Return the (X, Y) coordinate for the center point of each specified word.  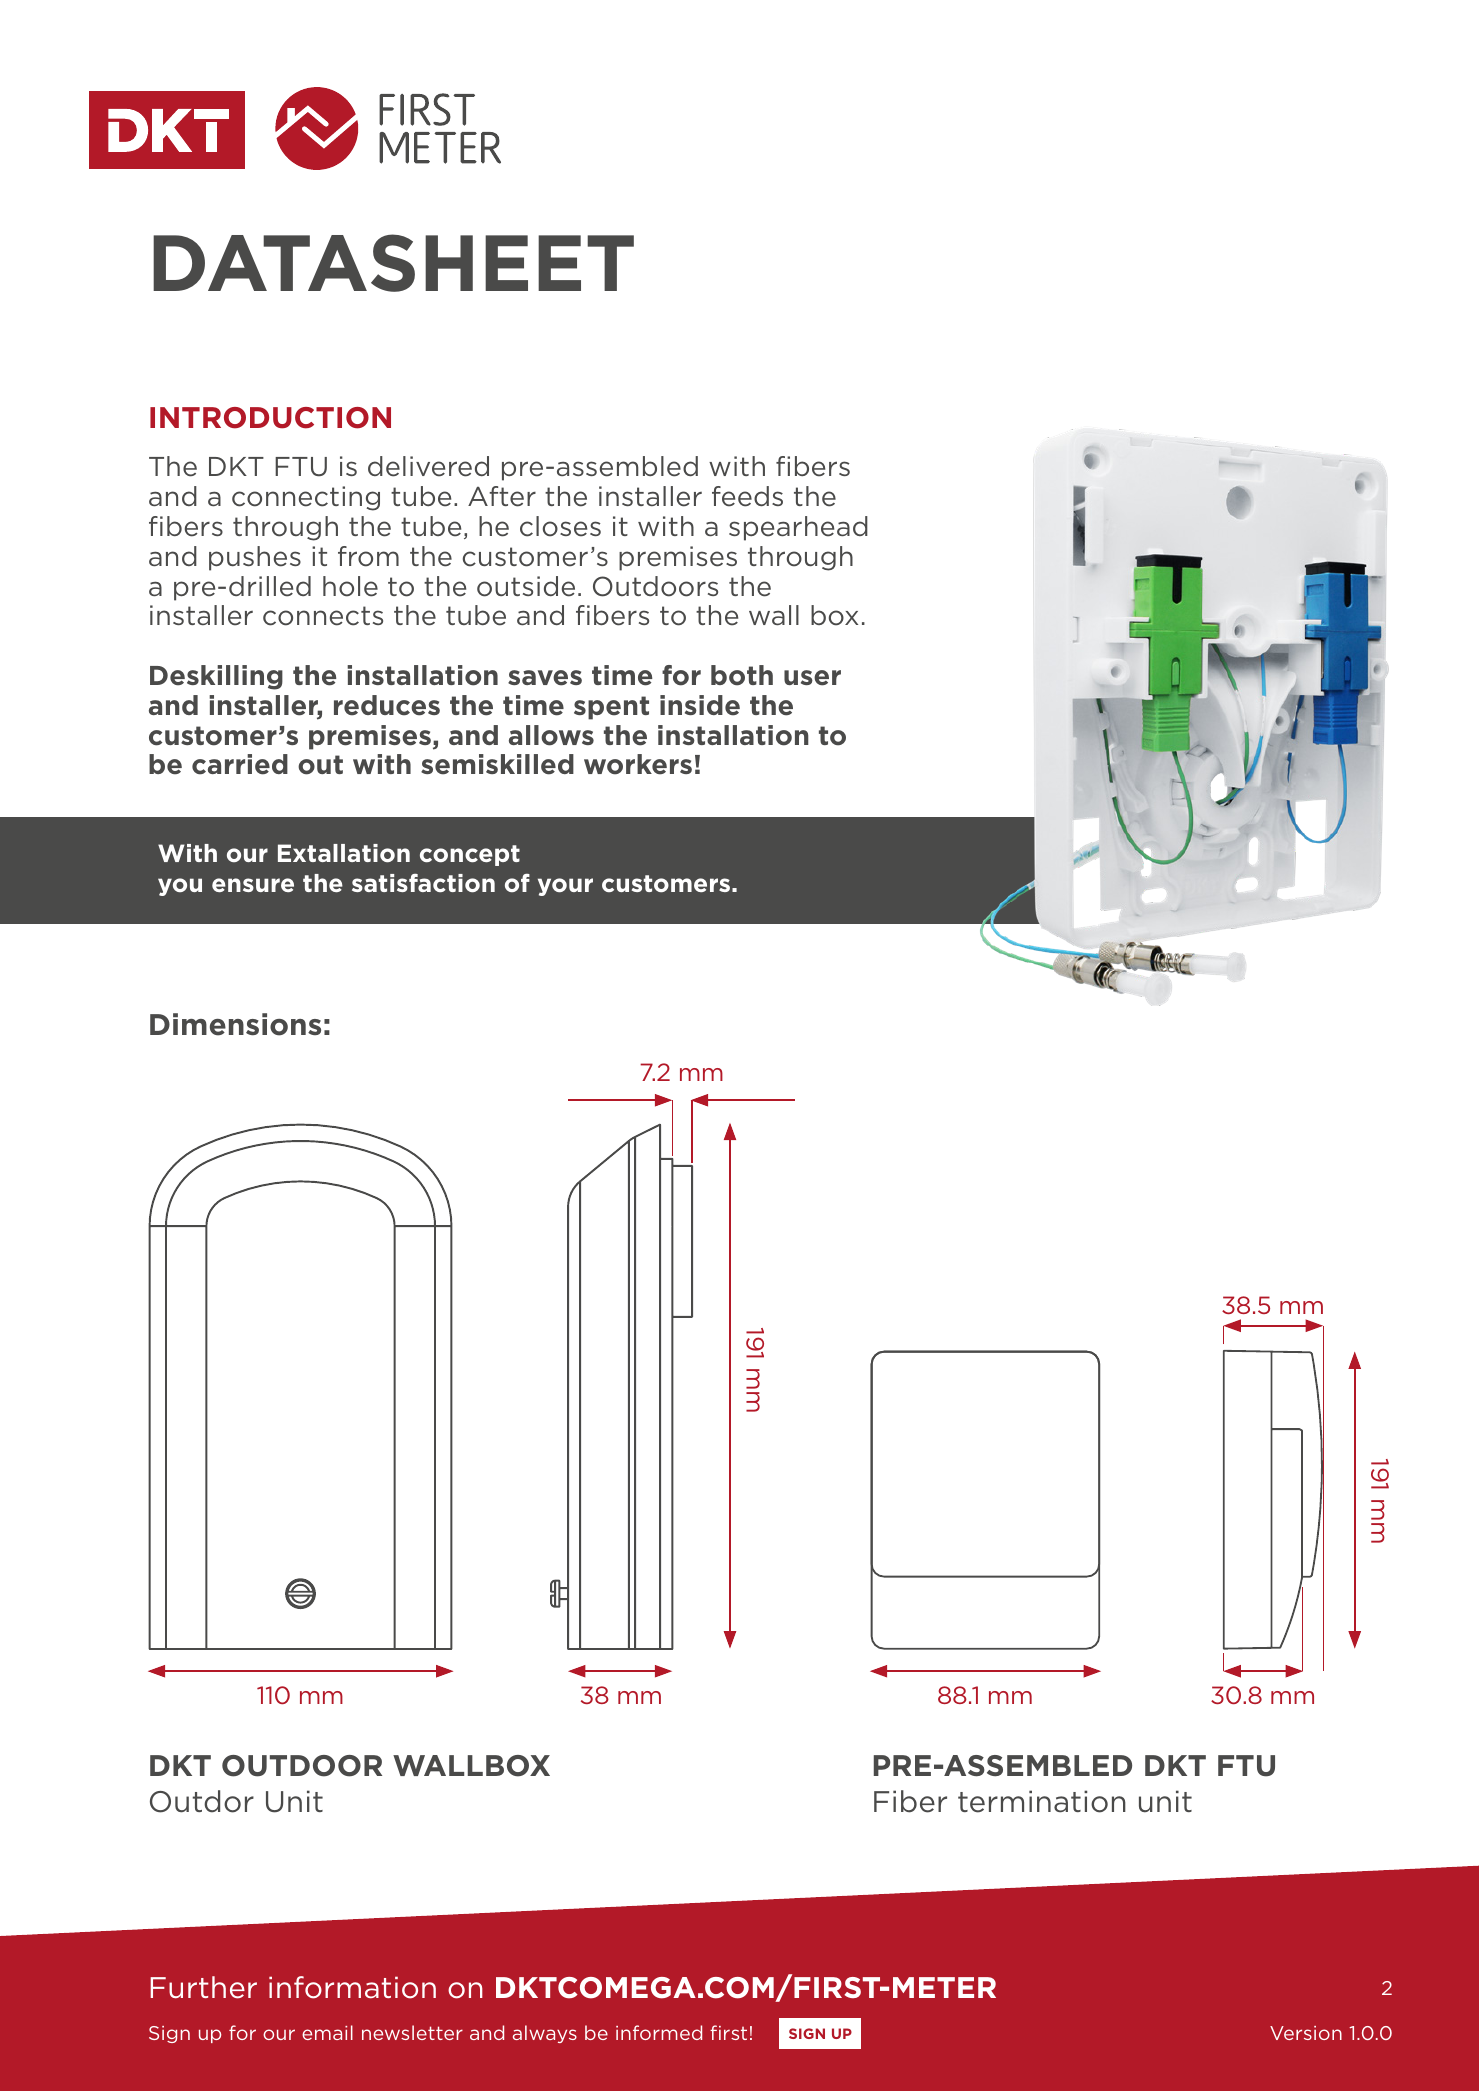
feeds (747, 496)
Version (1306, 2033)
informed (659, 2032)
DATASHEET (393, 263)
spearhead (798, 528)
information (352, 1987)
